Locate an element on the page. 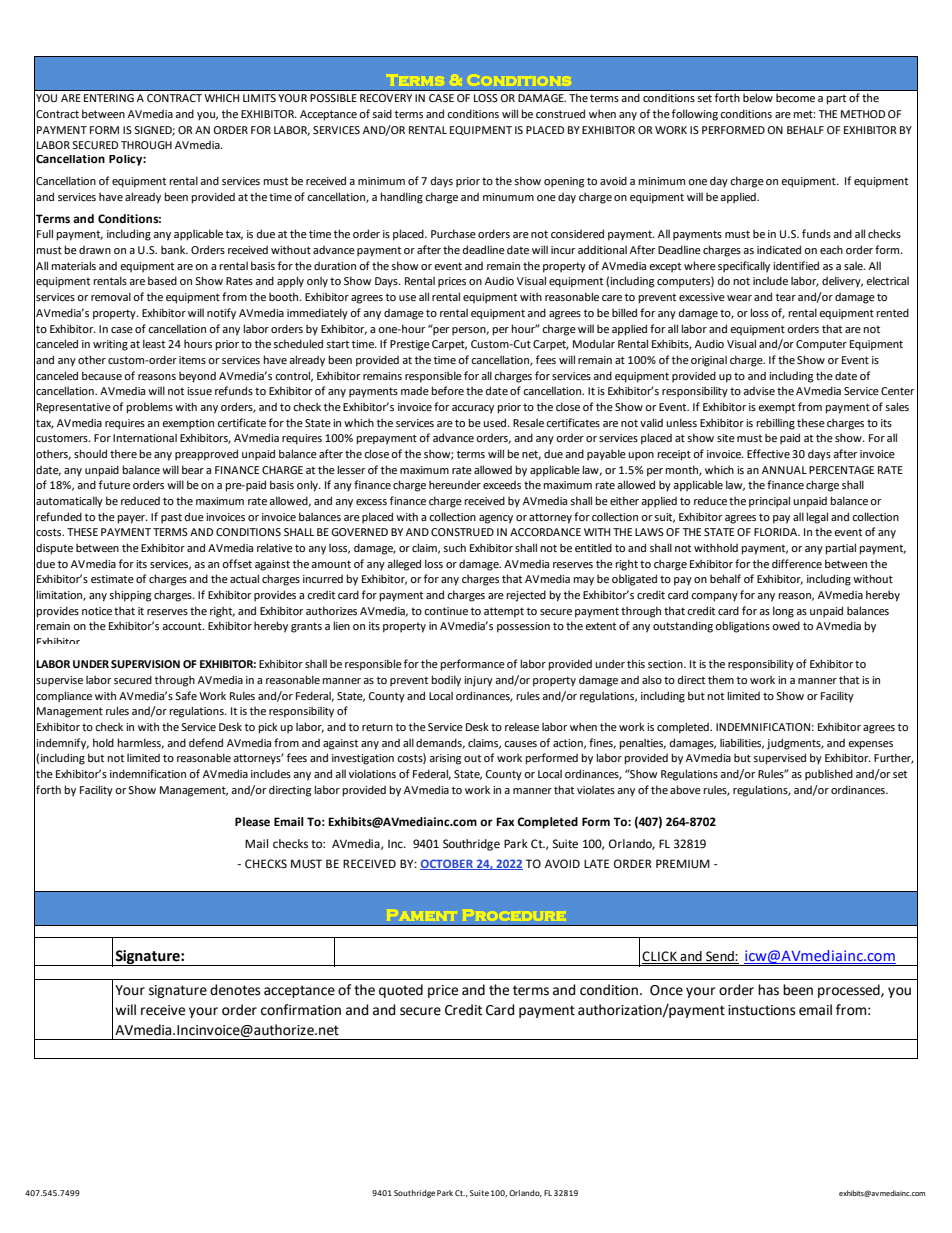 This page has height=1233, width=952. advise is located at coordinates (759, 391).
